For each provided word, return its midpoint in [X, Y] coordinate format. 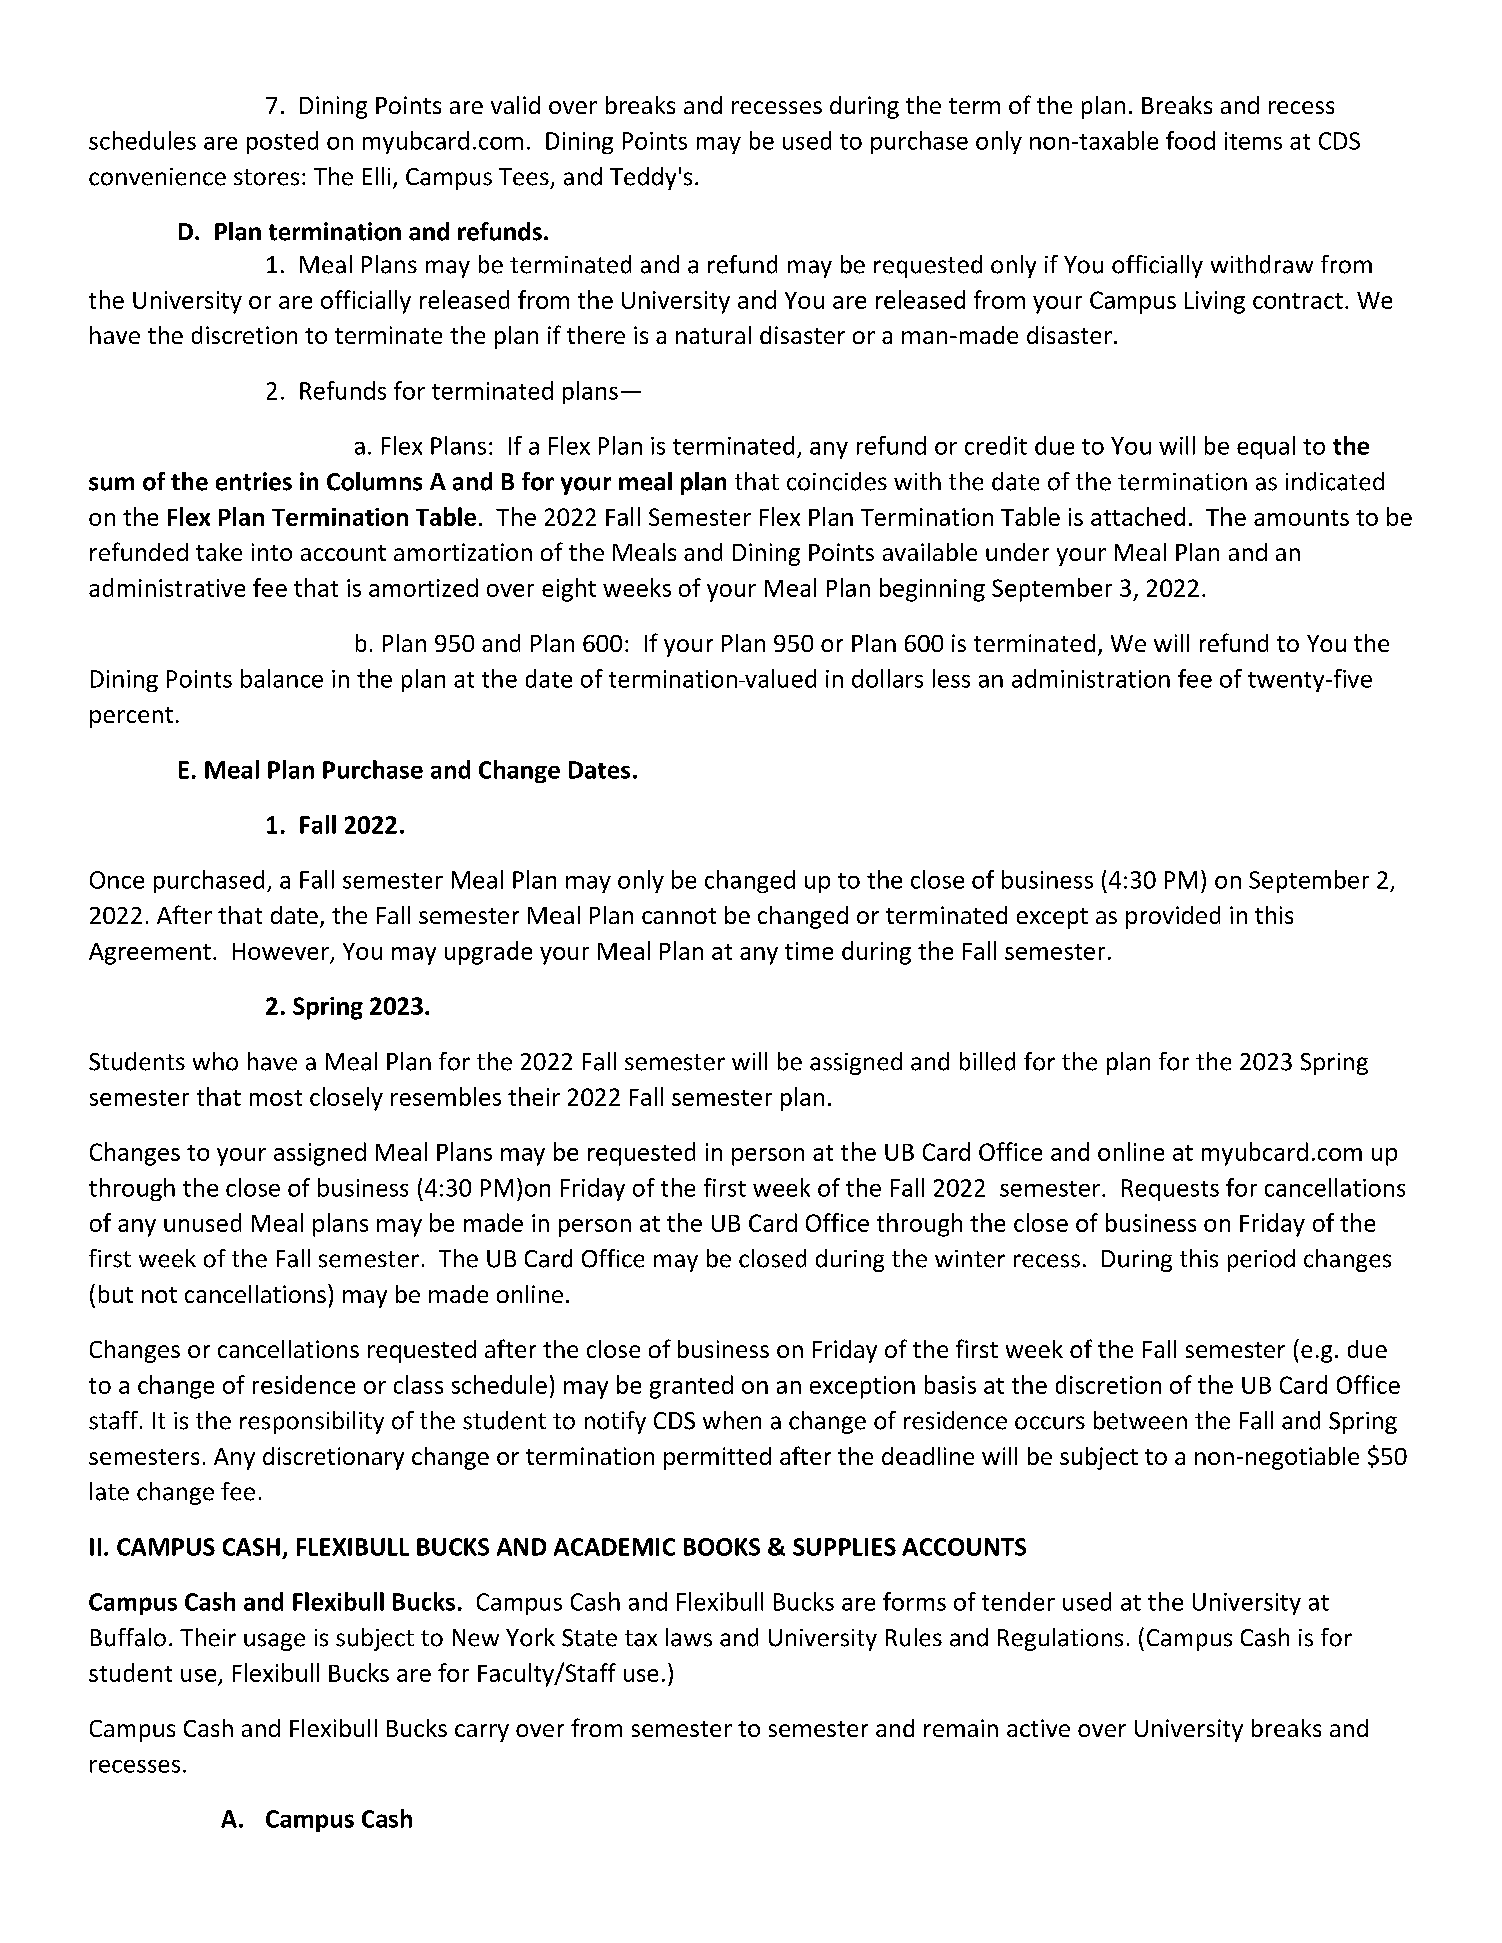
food [1190, 140]
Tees [524, 177]
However [281, 951]
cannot [679, 916]
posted [282, 142]
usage [274, 1642]
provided [1173, 917]
